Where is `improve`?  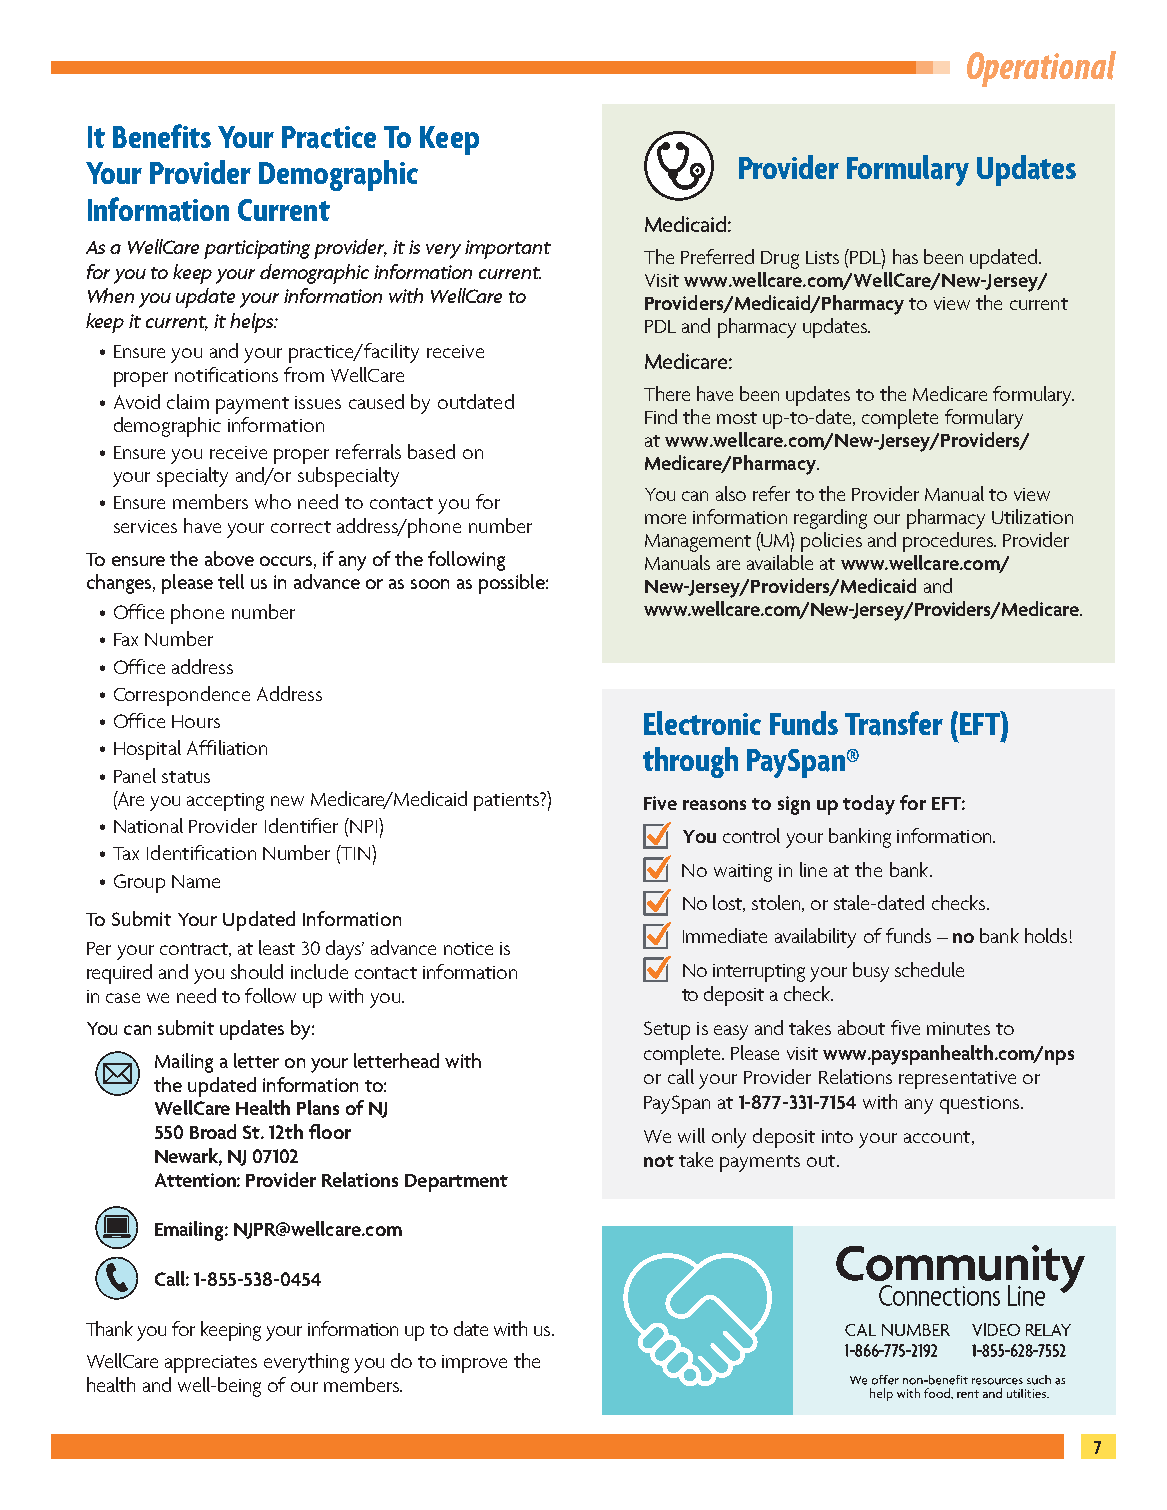 improve is located at coordinates (474, 1364).
